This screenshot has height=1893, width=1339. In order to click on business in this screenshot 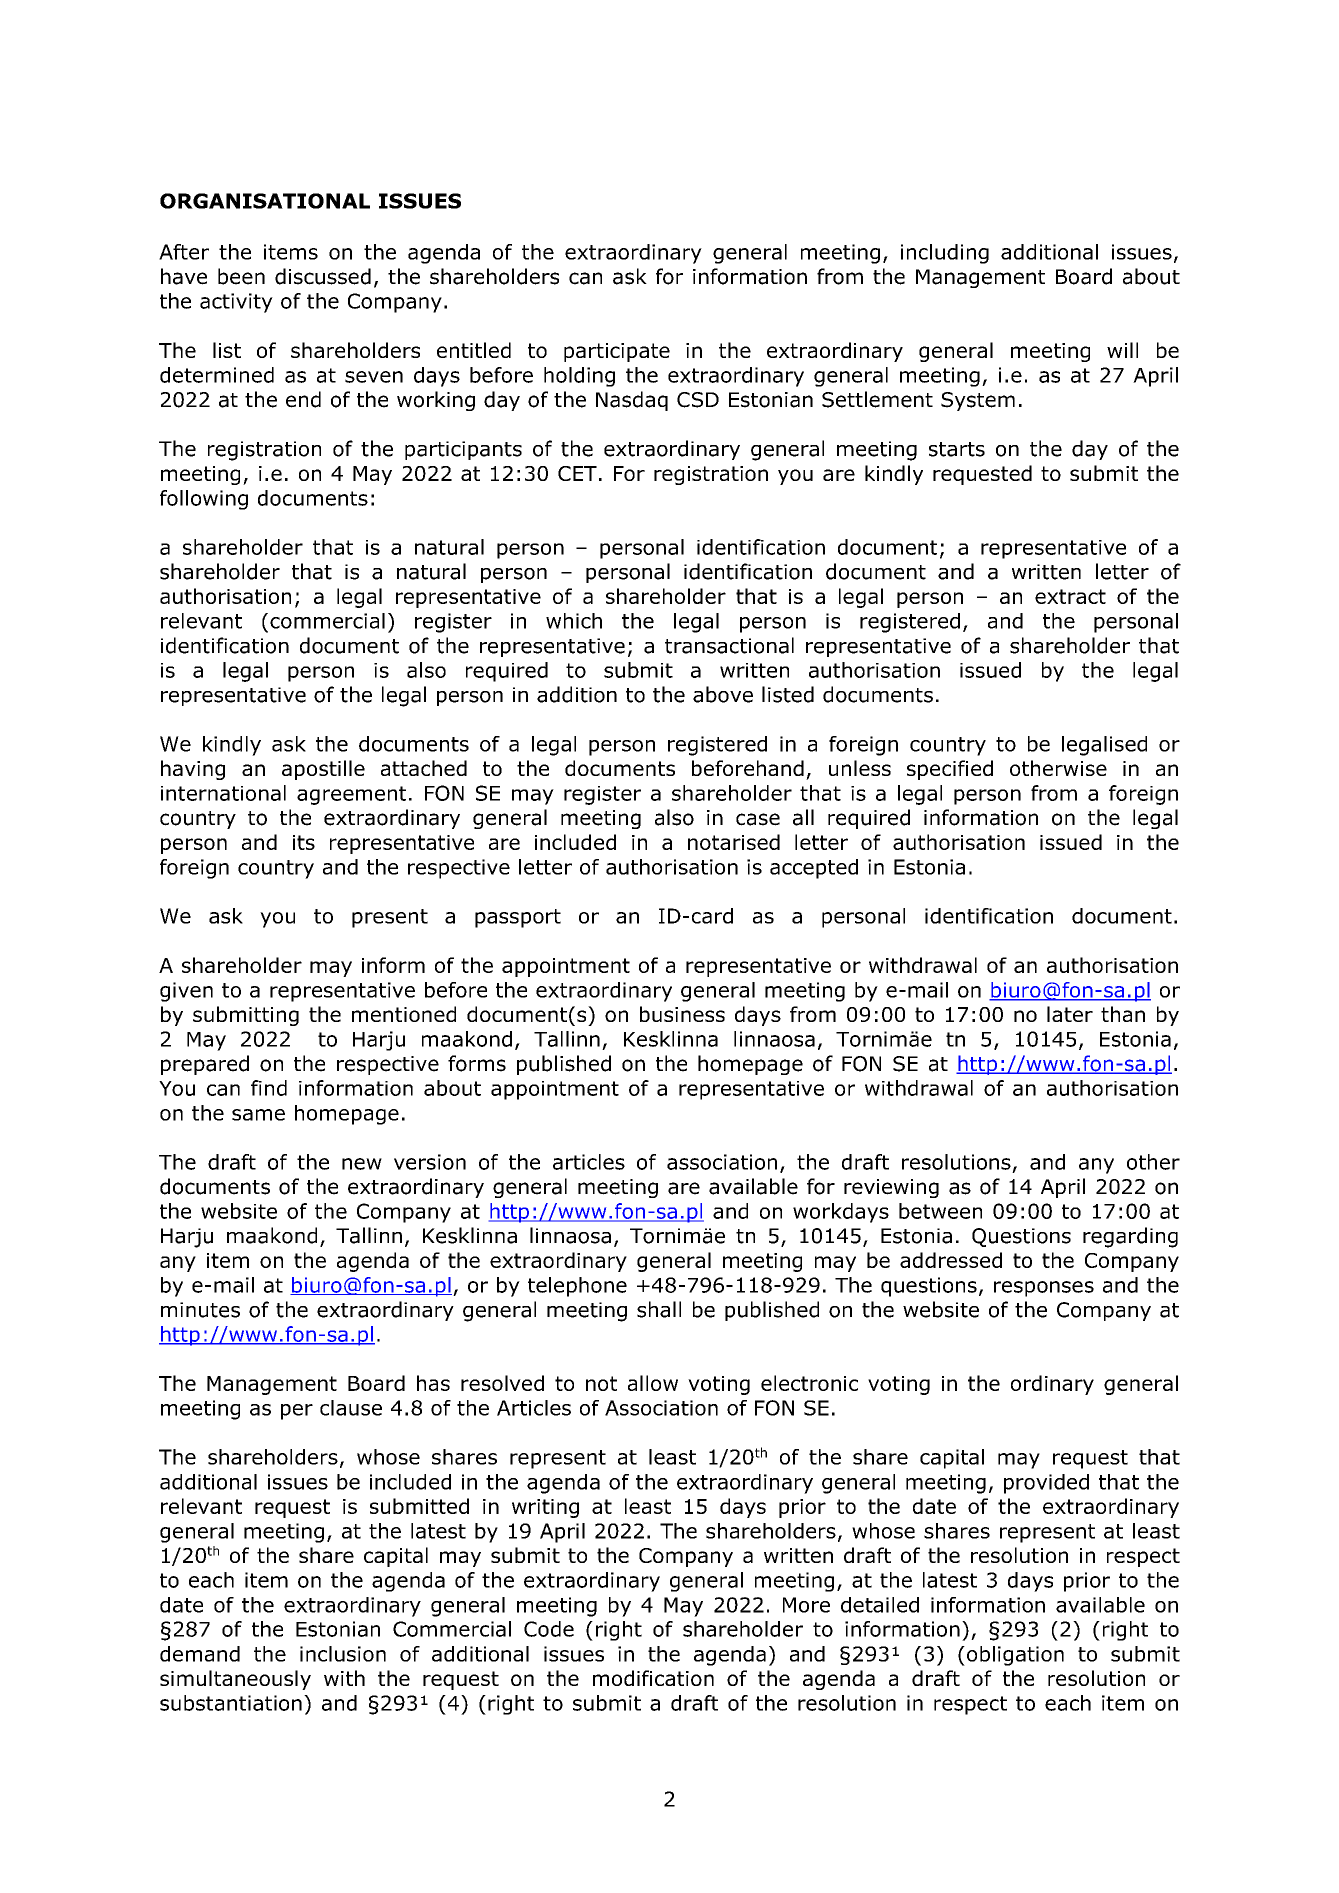, I will do `click(682, 1014)`.
